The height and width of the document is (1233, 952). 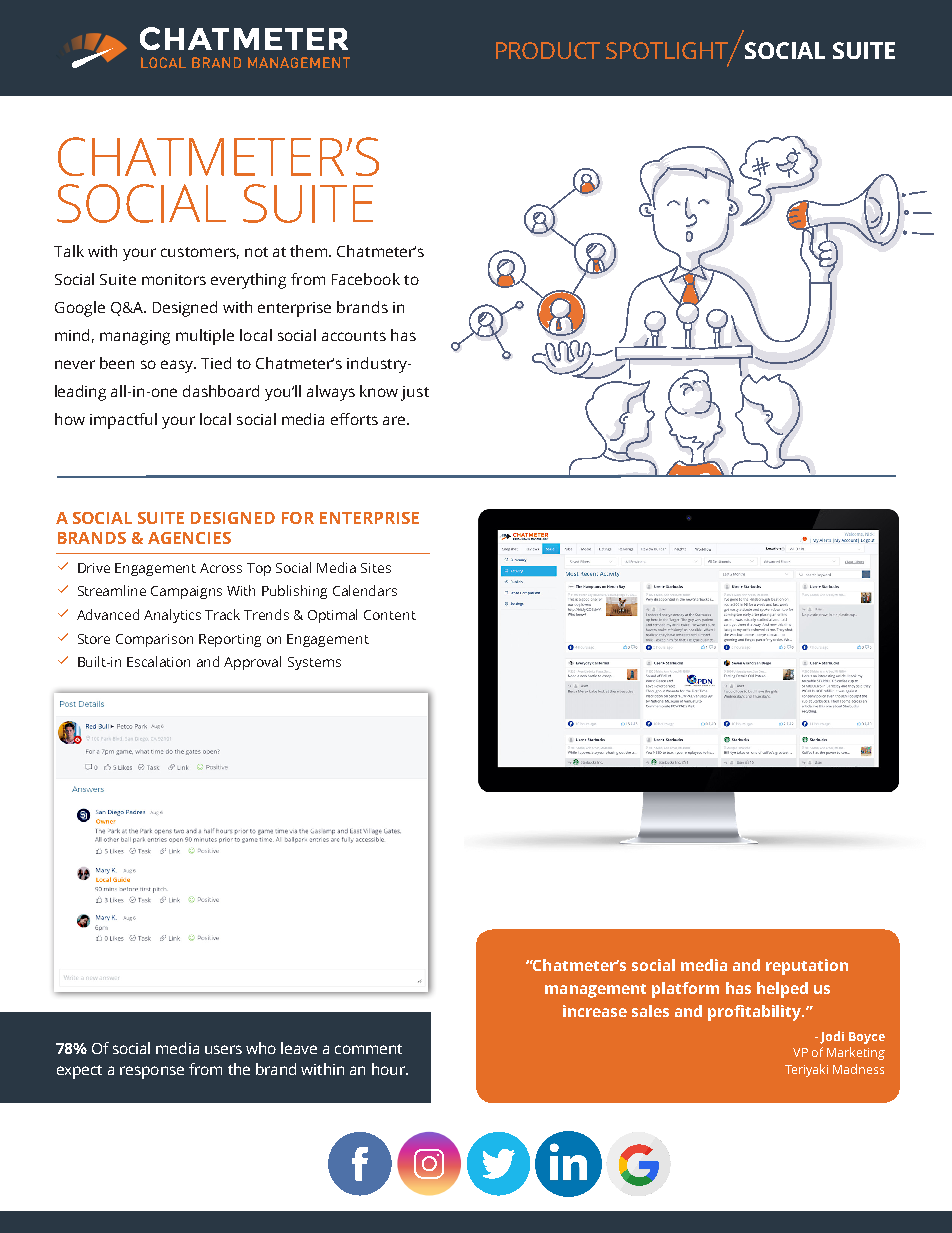 What do you see at coordinates (158, 661) in the document?
I see `Escalation` at bounding box center [158, 661].
